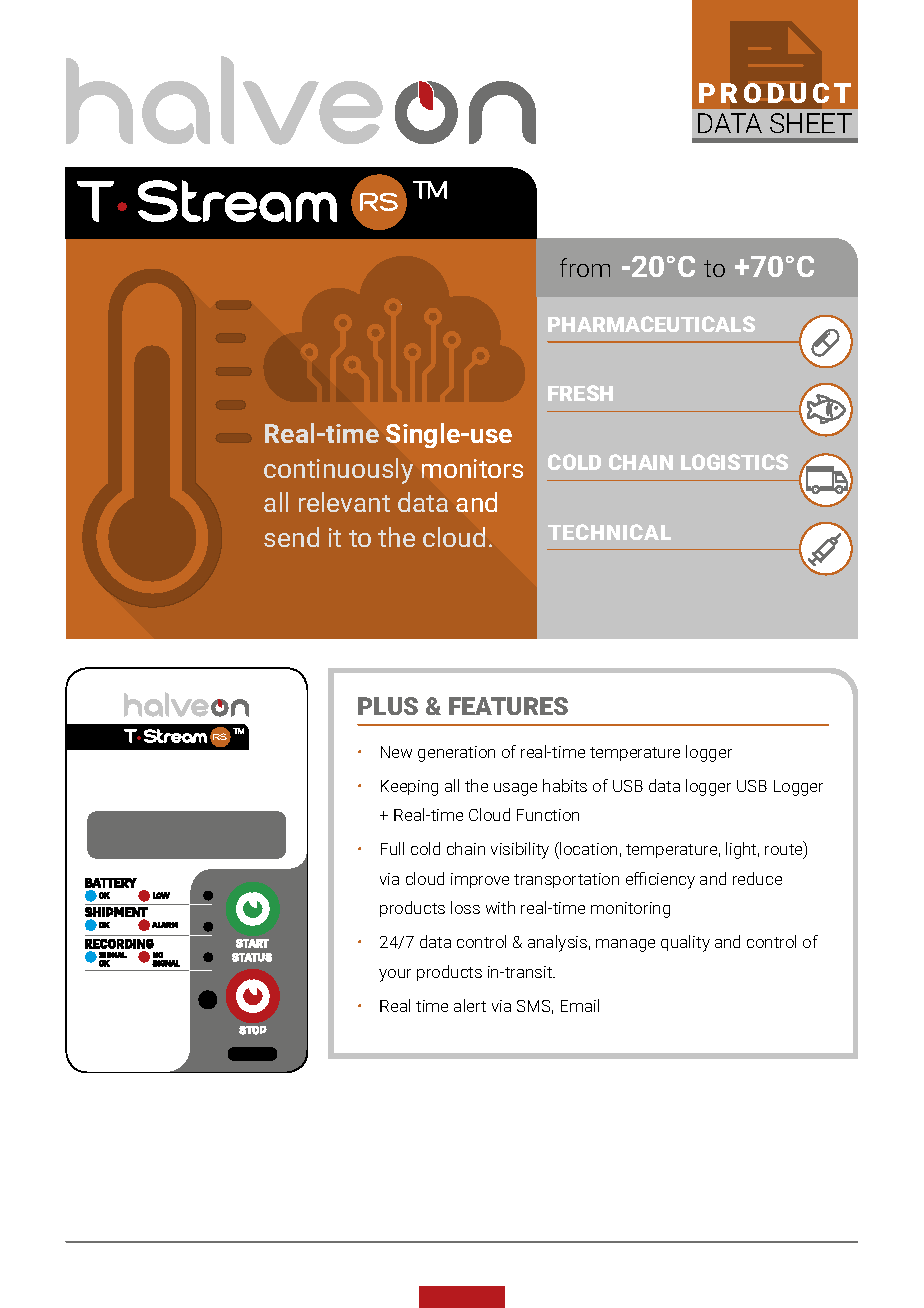 The width and height of the screenshot is (924, 1308). What do you see at coordinates (585, 267) in the screenshot?
I see `from` at bounding box center [585, 267].
